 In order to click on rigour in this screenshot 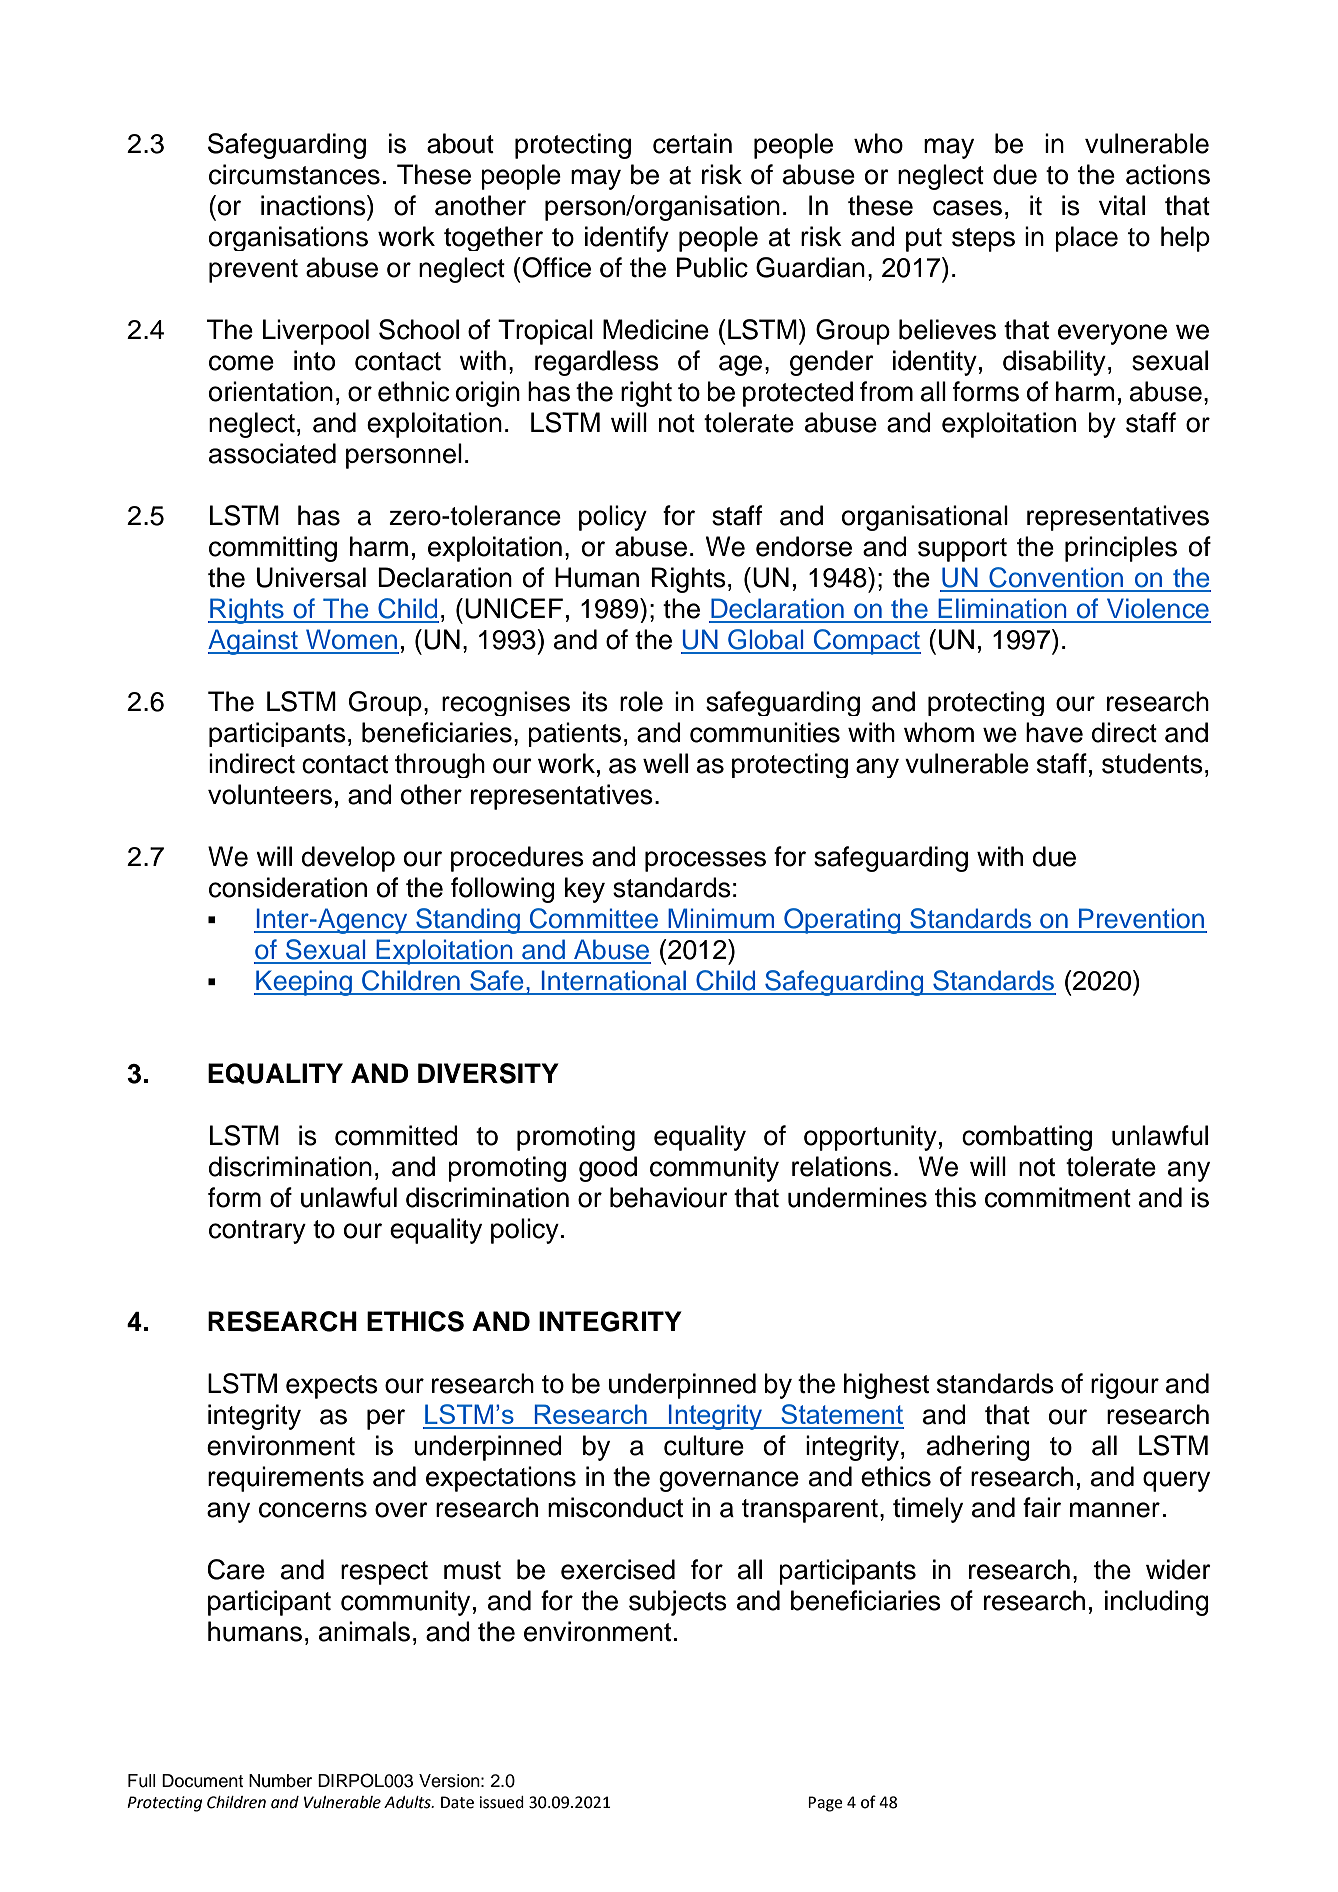, I will do `click(1125, 1386)`.
